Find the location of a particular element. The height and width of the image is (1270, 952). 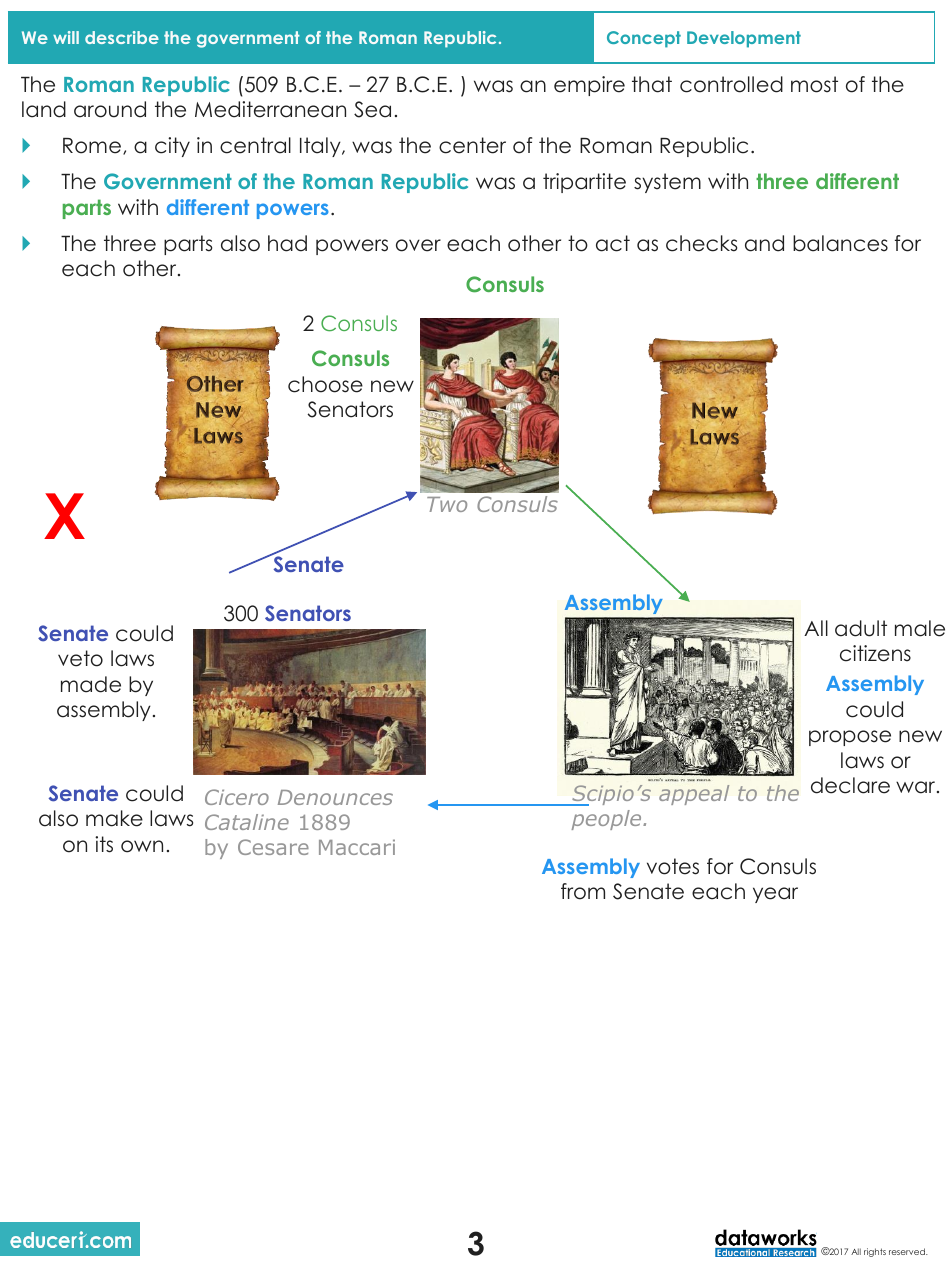

describe is located at coordinates (122, 37).
